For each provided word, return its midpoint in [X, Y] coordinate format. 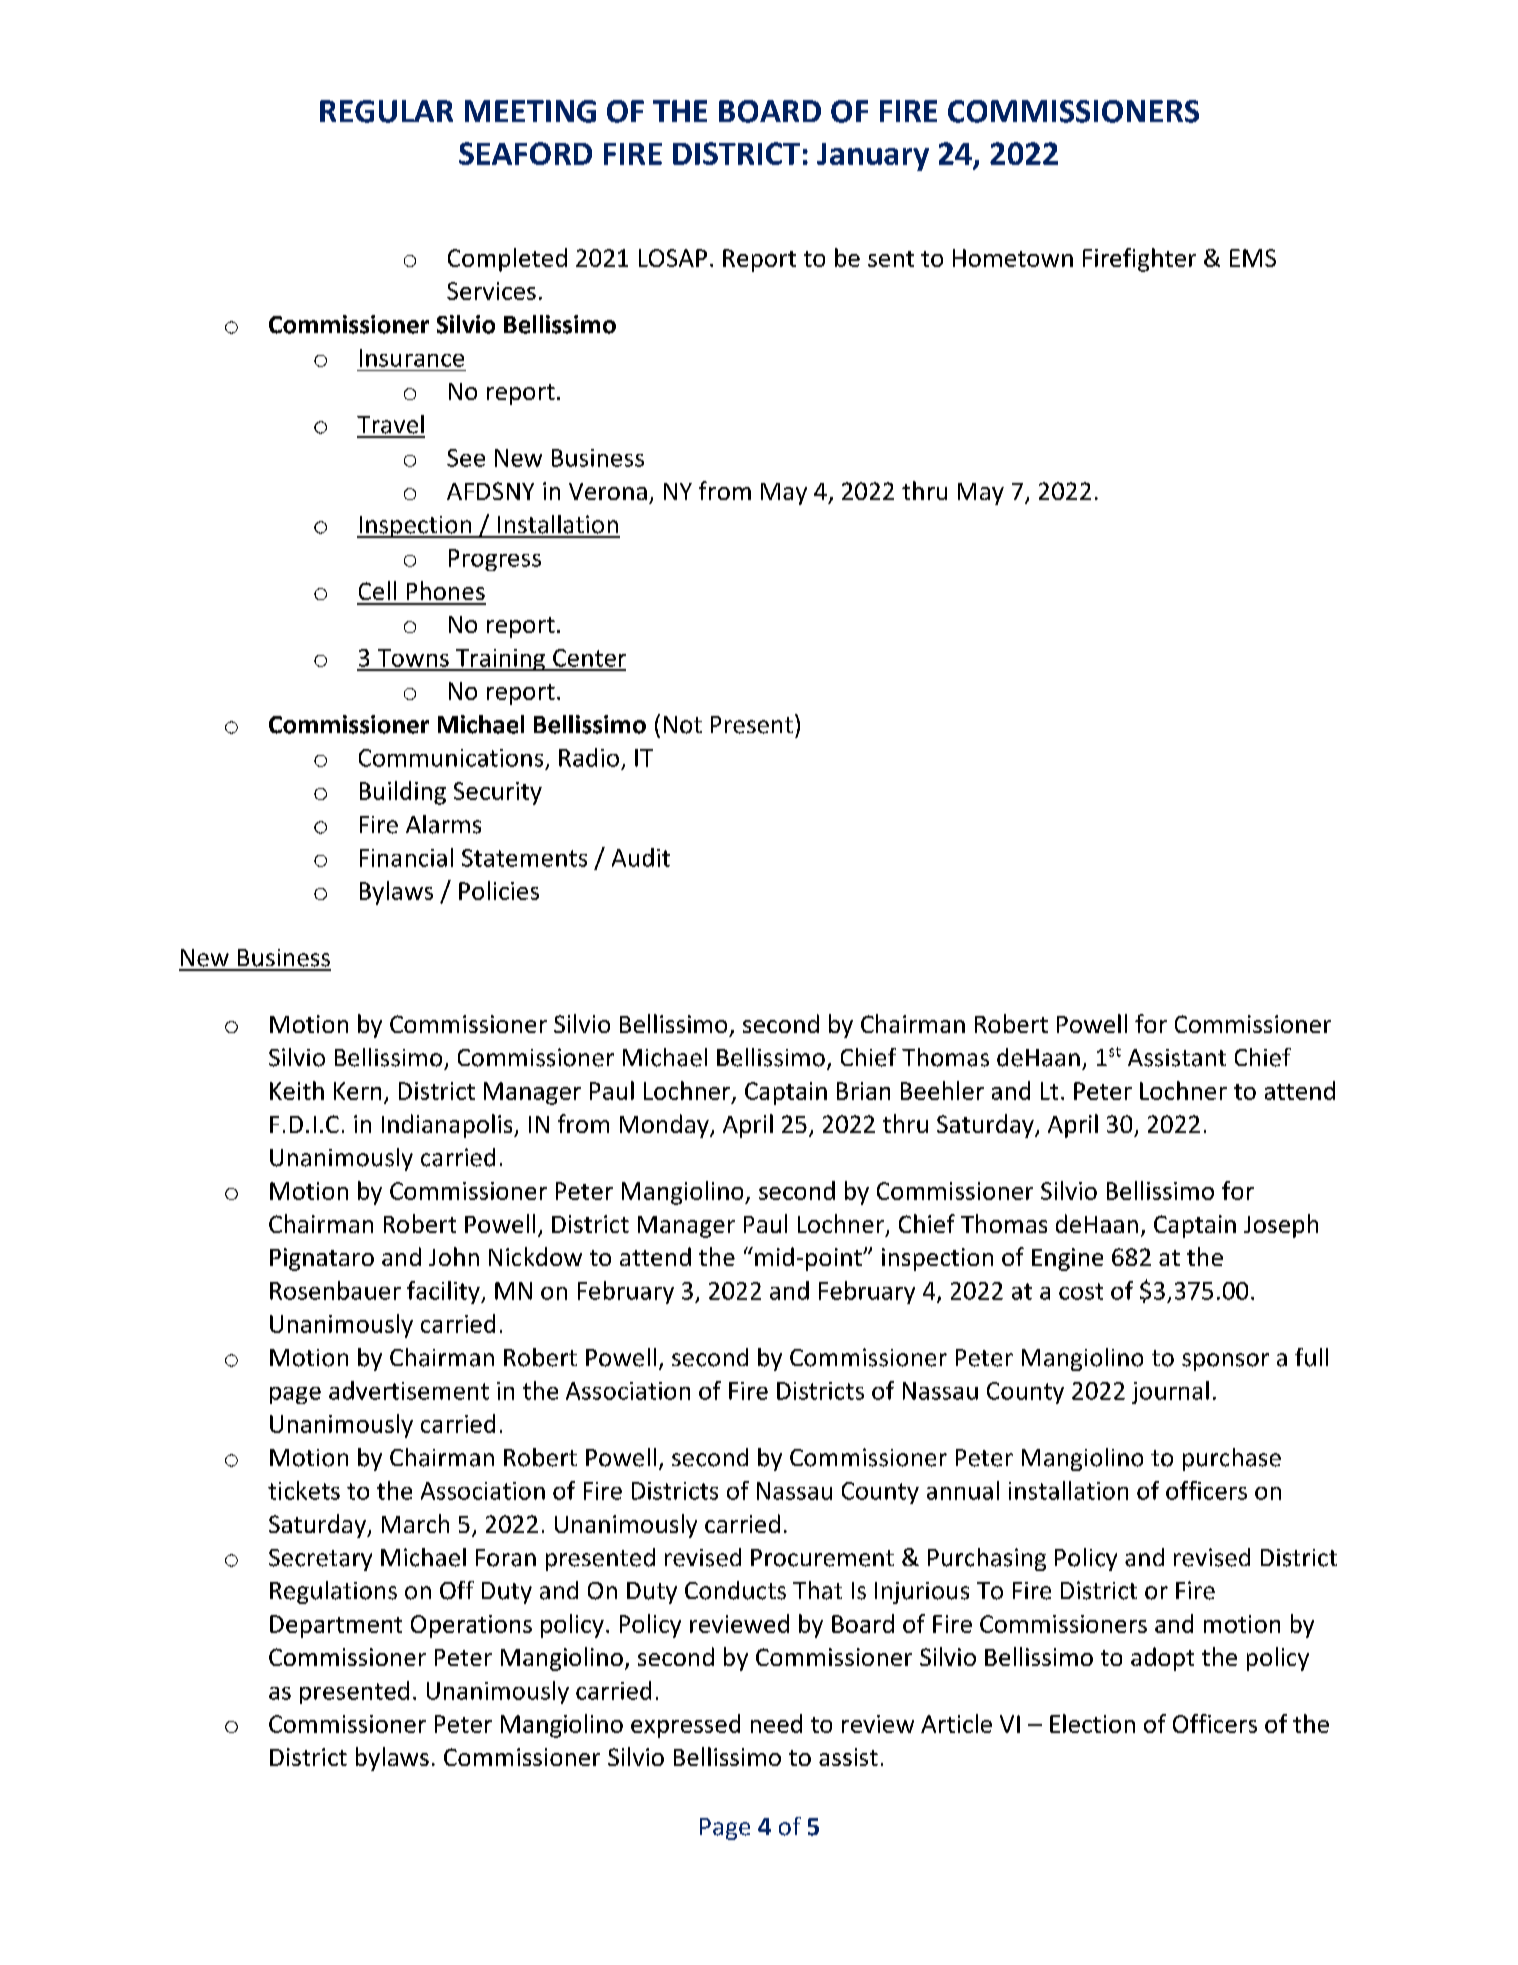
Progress [495, 560]
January [873, 157]
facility [444, 1292]
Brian [863, 1091]
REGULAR [386, 111]
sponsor [1225, 1362]
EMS [1253, 258]
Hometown [1013, 258]
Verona [608, 491]
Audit [641, 857]
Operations [471, 1626]
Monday [665, 1126]
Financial [406, 857]
